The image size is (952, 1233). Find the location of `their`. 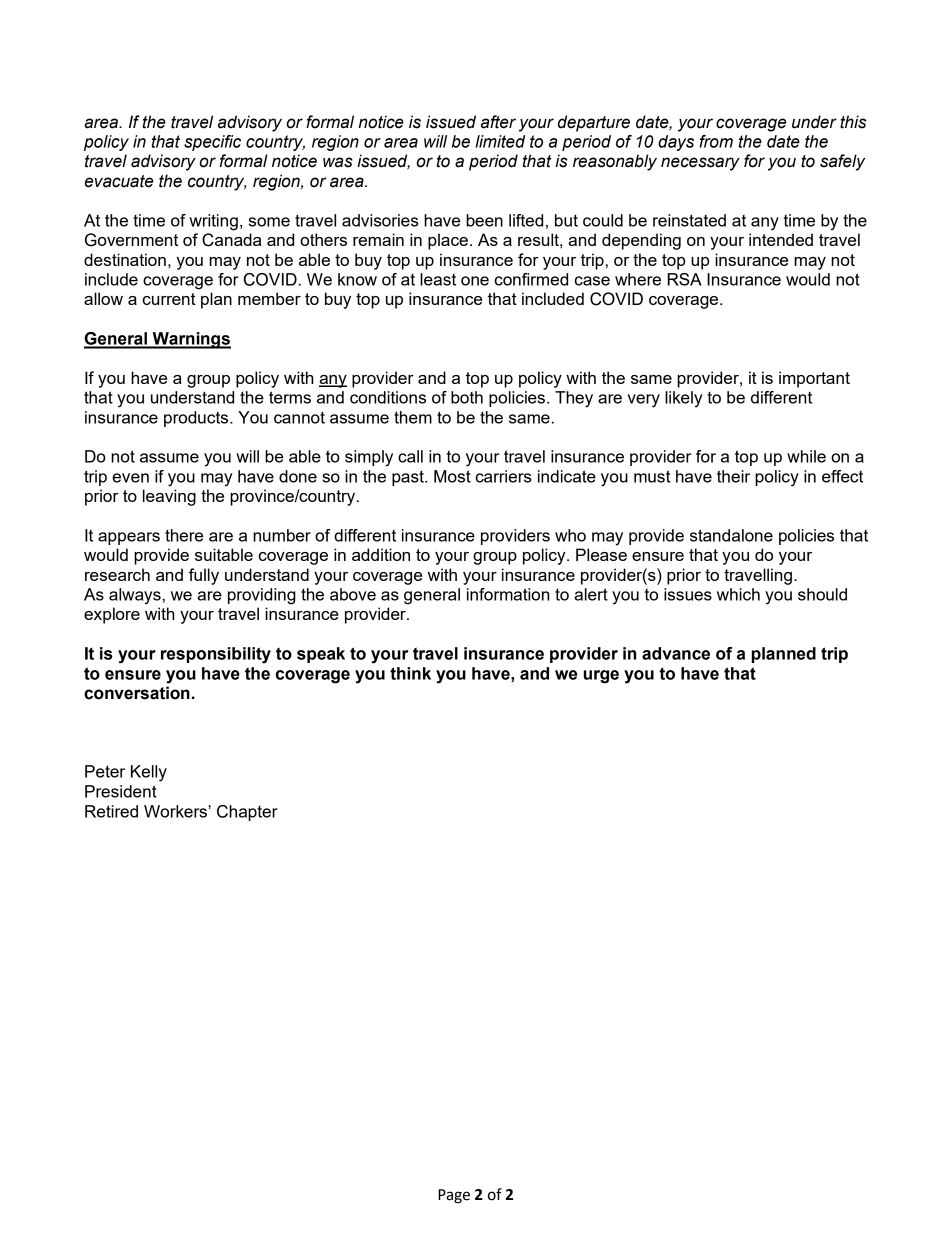

their is located at coordinates (733, 476).
